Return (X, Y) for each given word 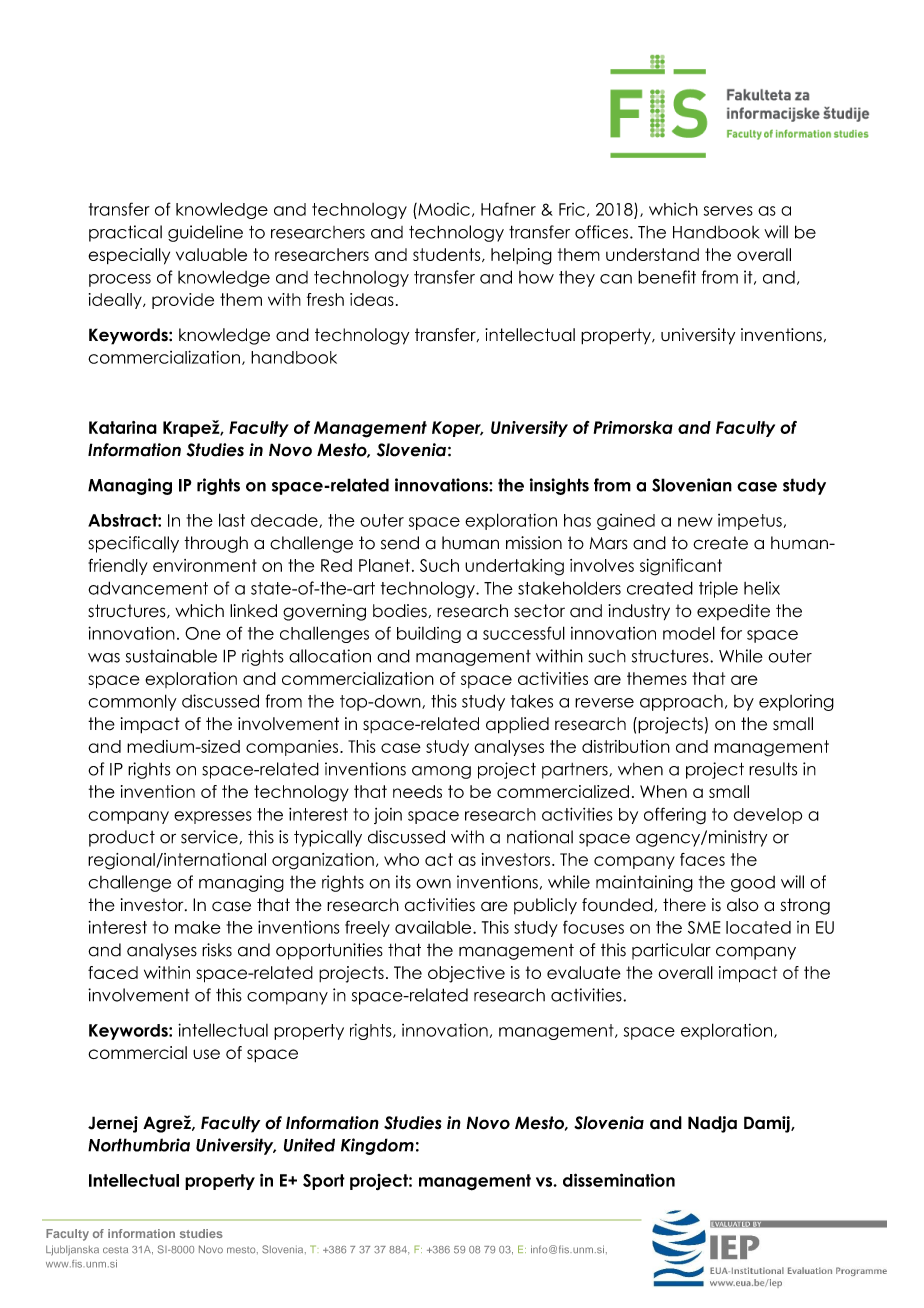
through (216, 544)
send (400, 543)
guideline (205, 233)
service (209, 837)
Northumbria (139, 1145)
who (401, 859)
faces (702, 859)
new (695, 522)
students (448, 255)
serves (728, 211)
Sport (324, 1182)
